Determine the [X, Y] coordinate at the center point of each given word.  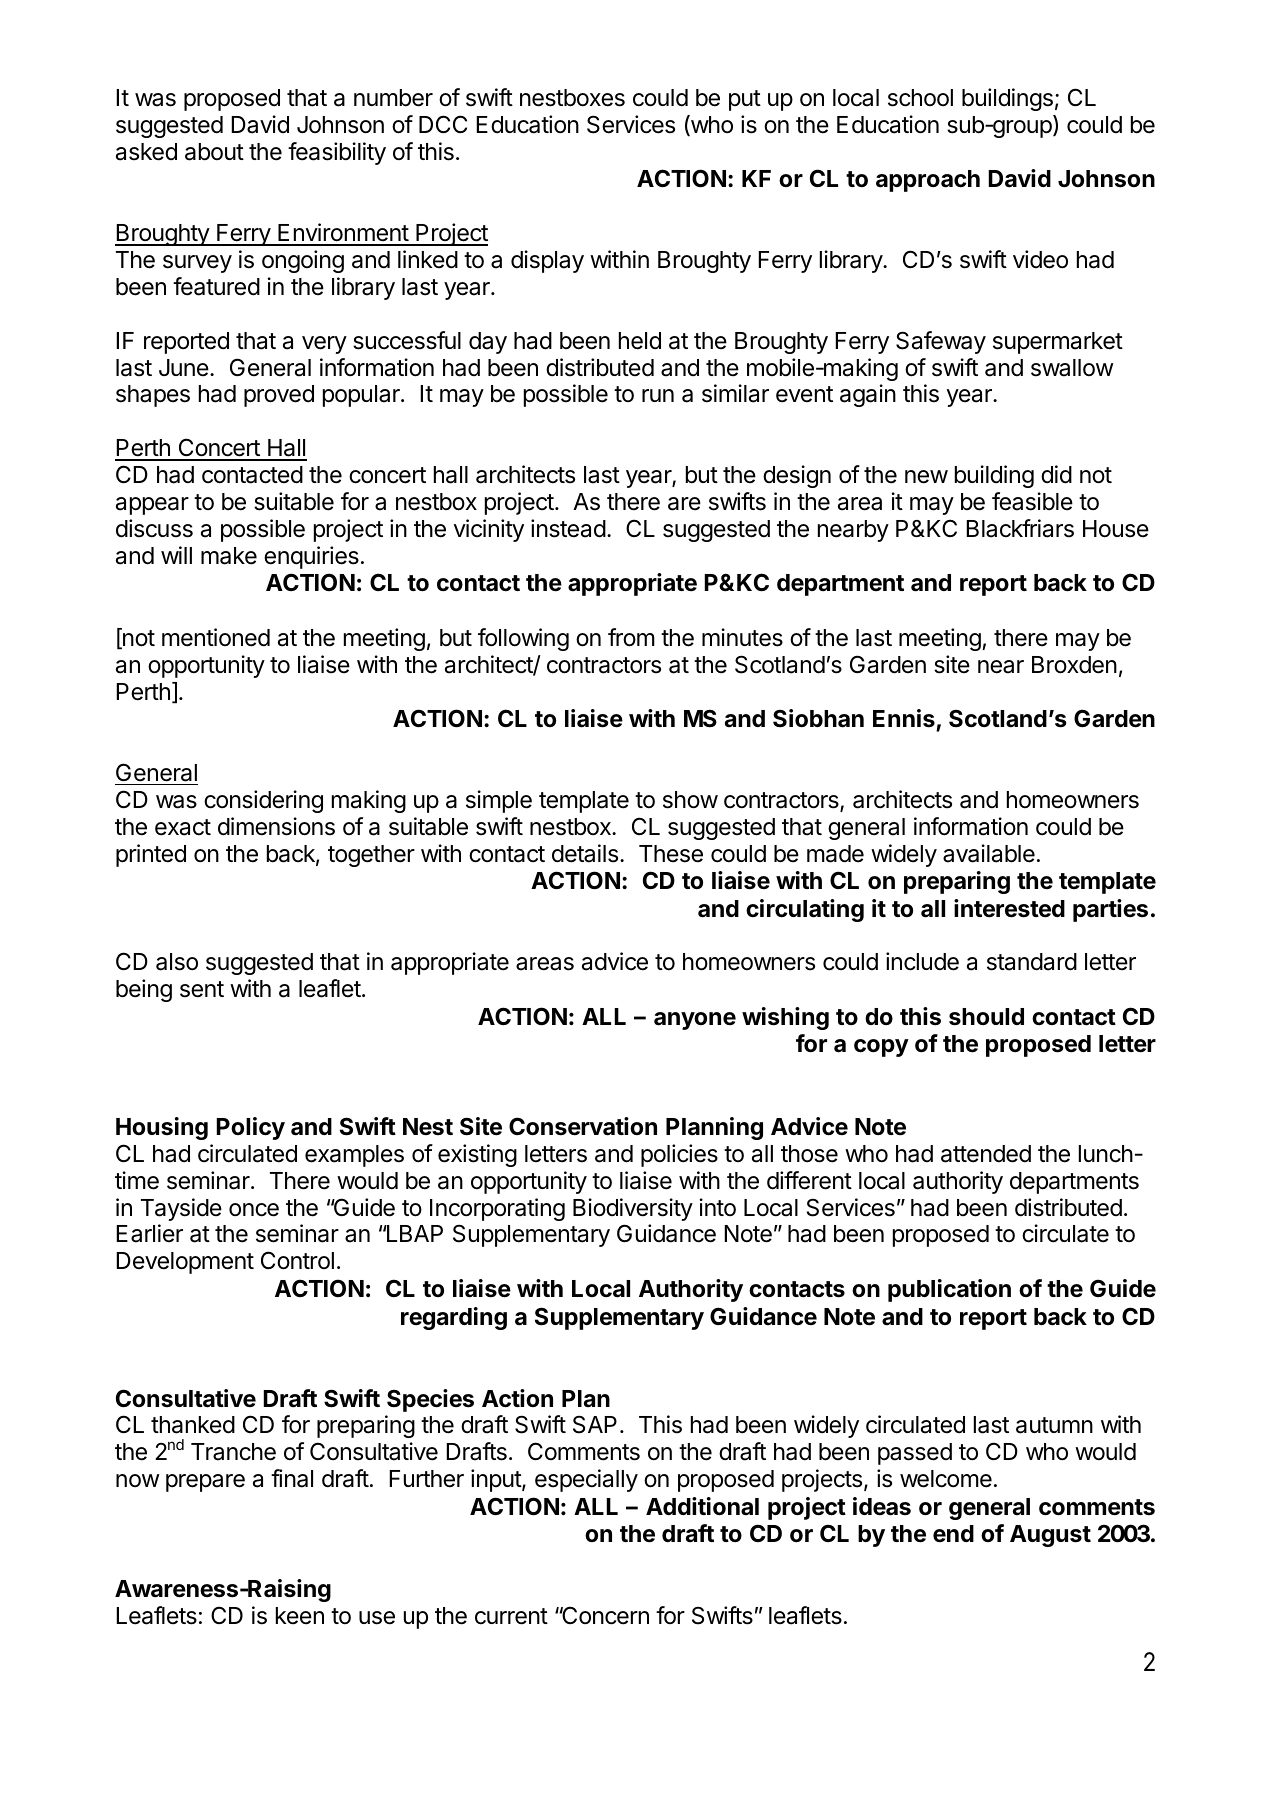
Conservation [583, 1126]
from [631, 637]
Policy [250, 1128]
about [214, 152]
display [547, 261]
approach [928, 181]
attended [986, 1154]
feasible [1032, 501]
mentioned [216, 637]
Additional [702, 1506]
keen [300, 1616]
